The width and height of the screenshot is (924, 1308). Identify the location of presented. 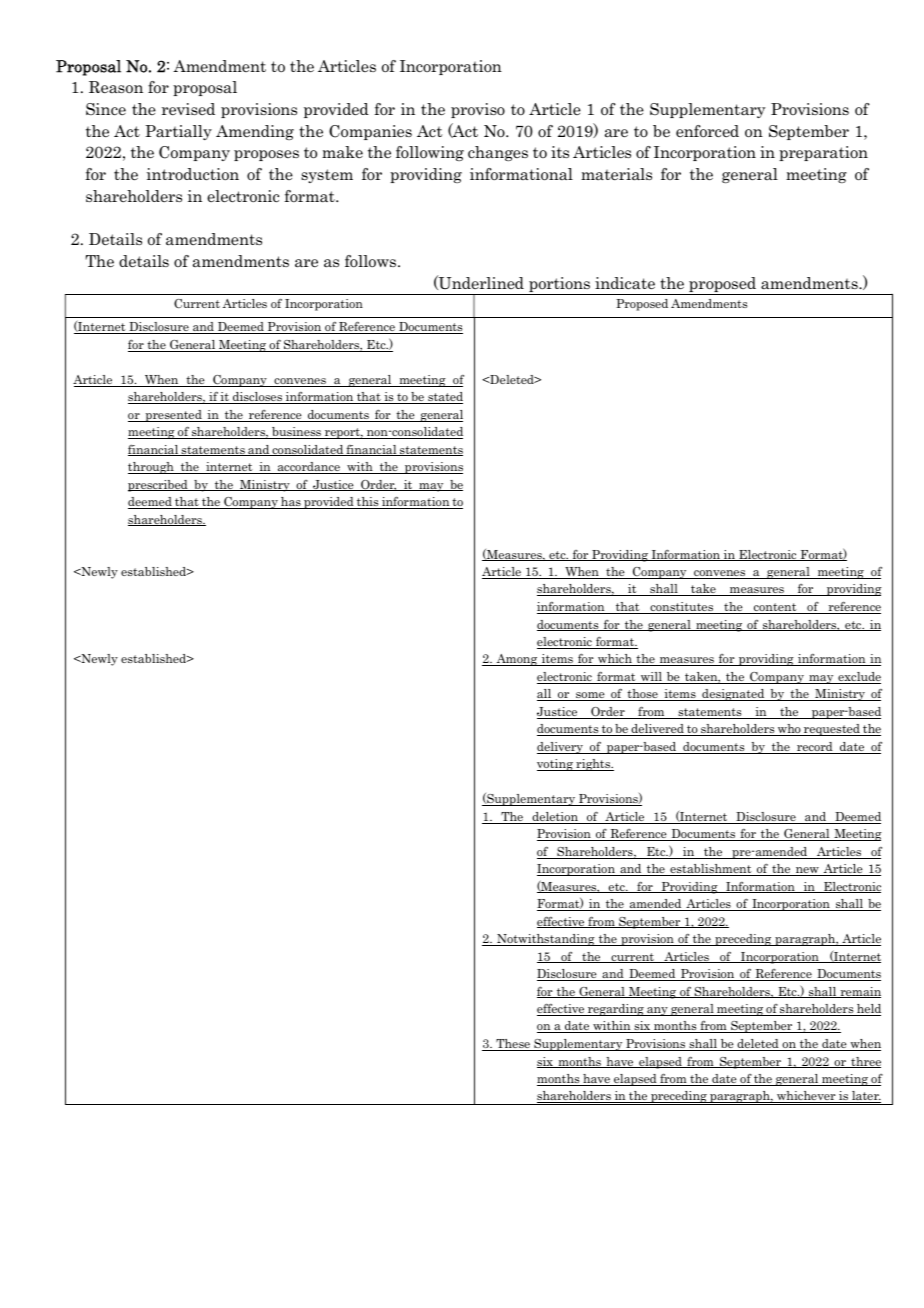
(173, 416).
